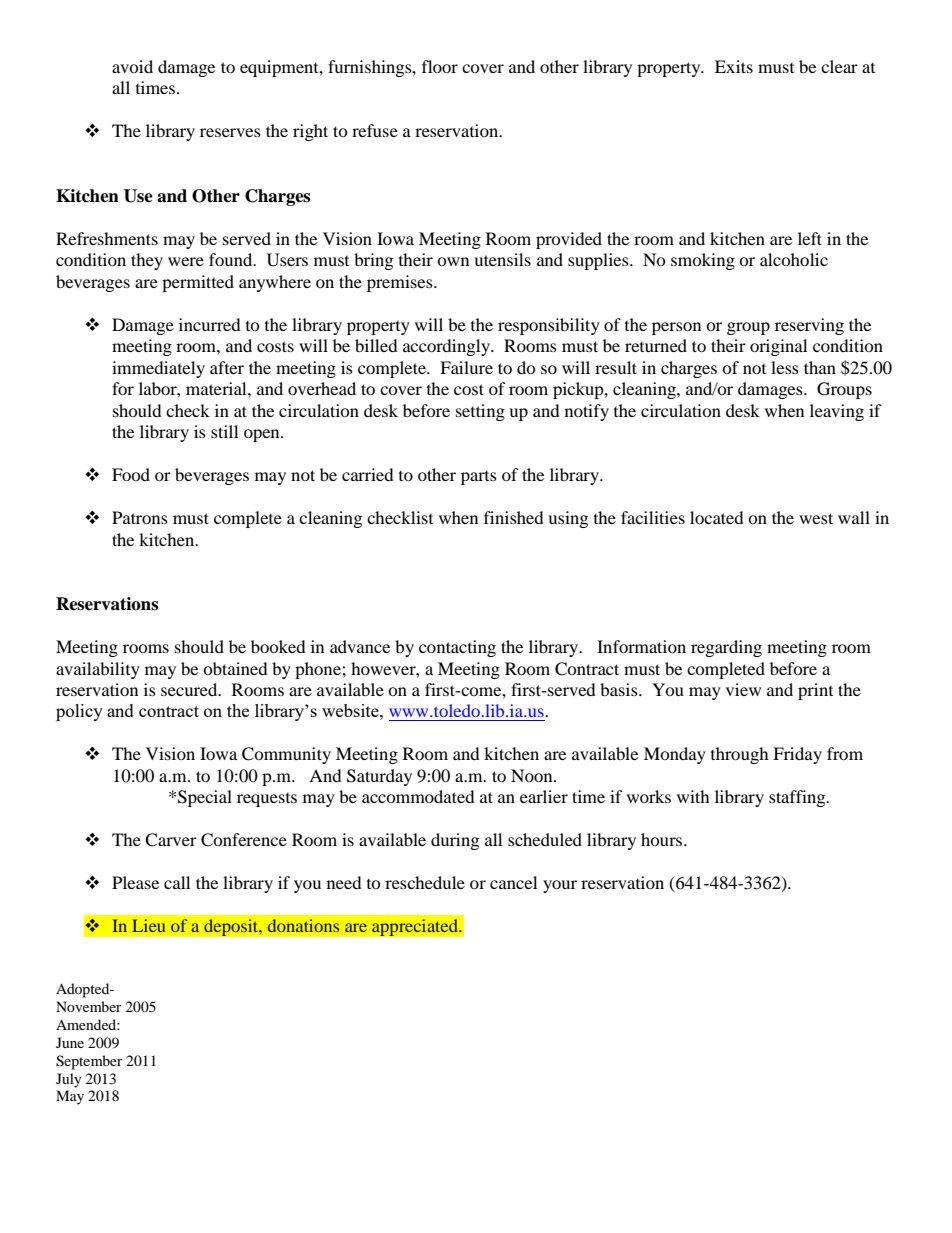 Image resolution: width=952 pixels, height=1233 pixels. What do you see at coordinates (132, 66) in the image?
I see `avoid` at bounding box center [132, 66].
